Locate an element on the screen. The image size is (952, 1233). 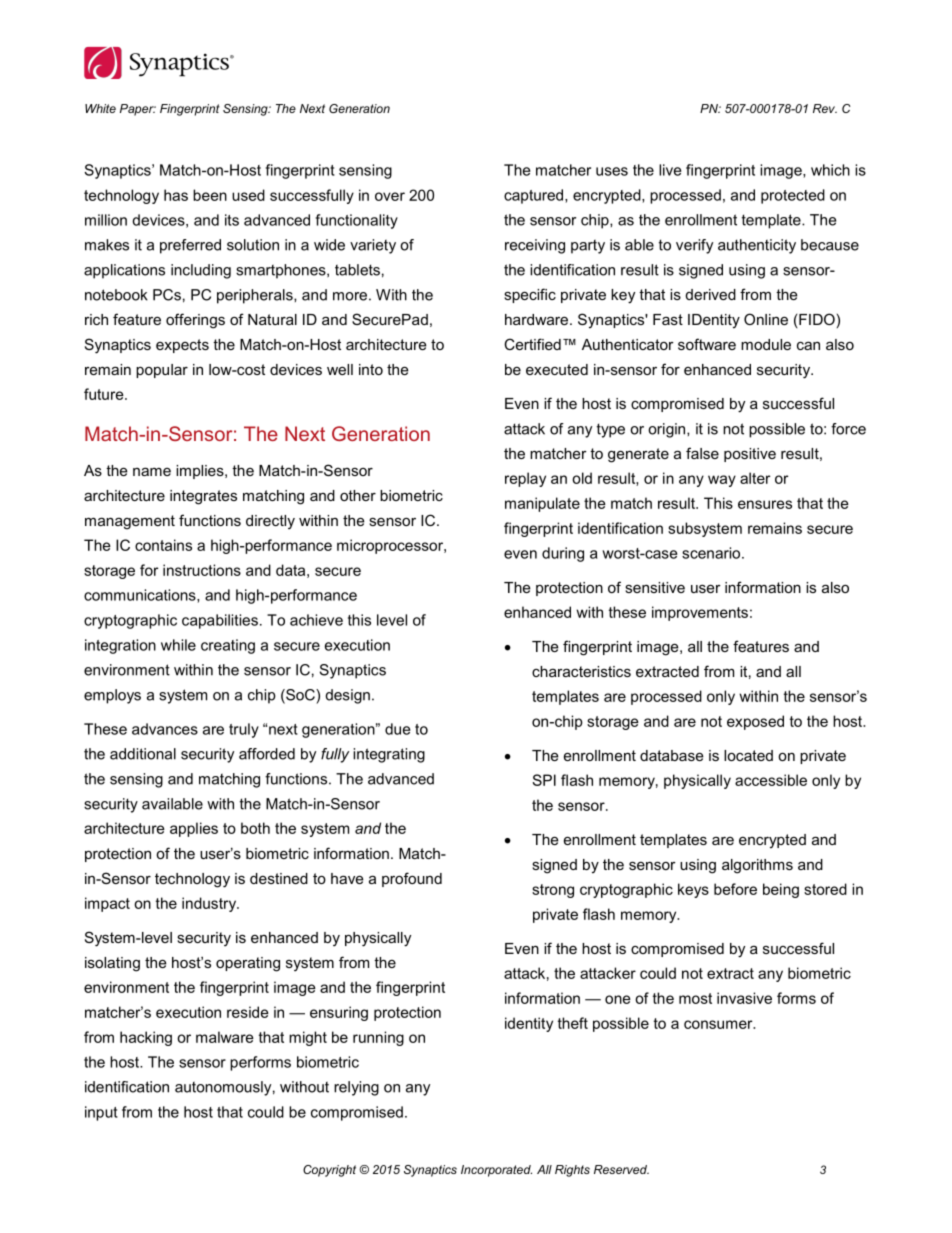
improvements is located at coordinates (700, 613).
